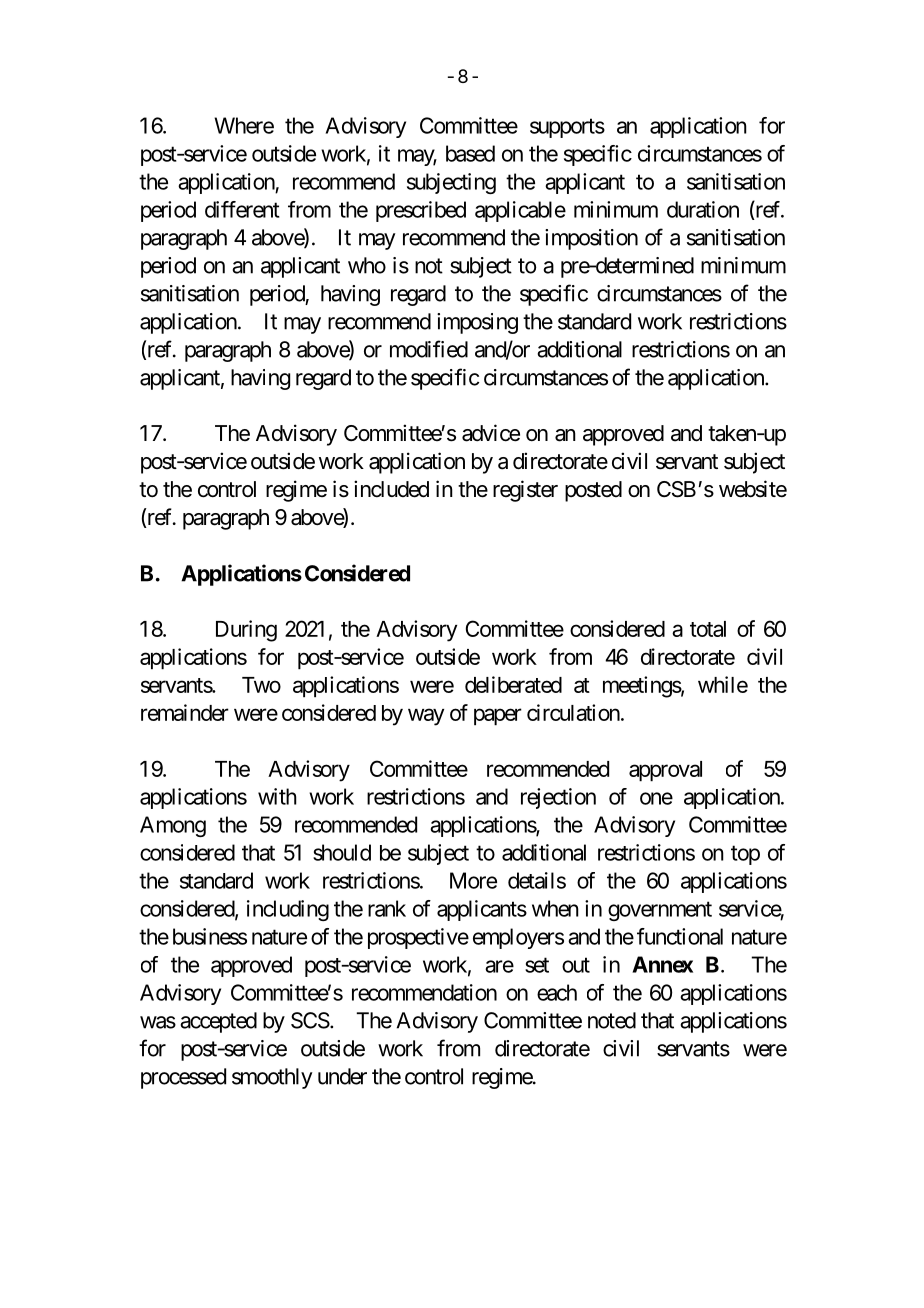 The width and height of the screenshot is (924, 1308). I want to click on with, so click(277, 796).
